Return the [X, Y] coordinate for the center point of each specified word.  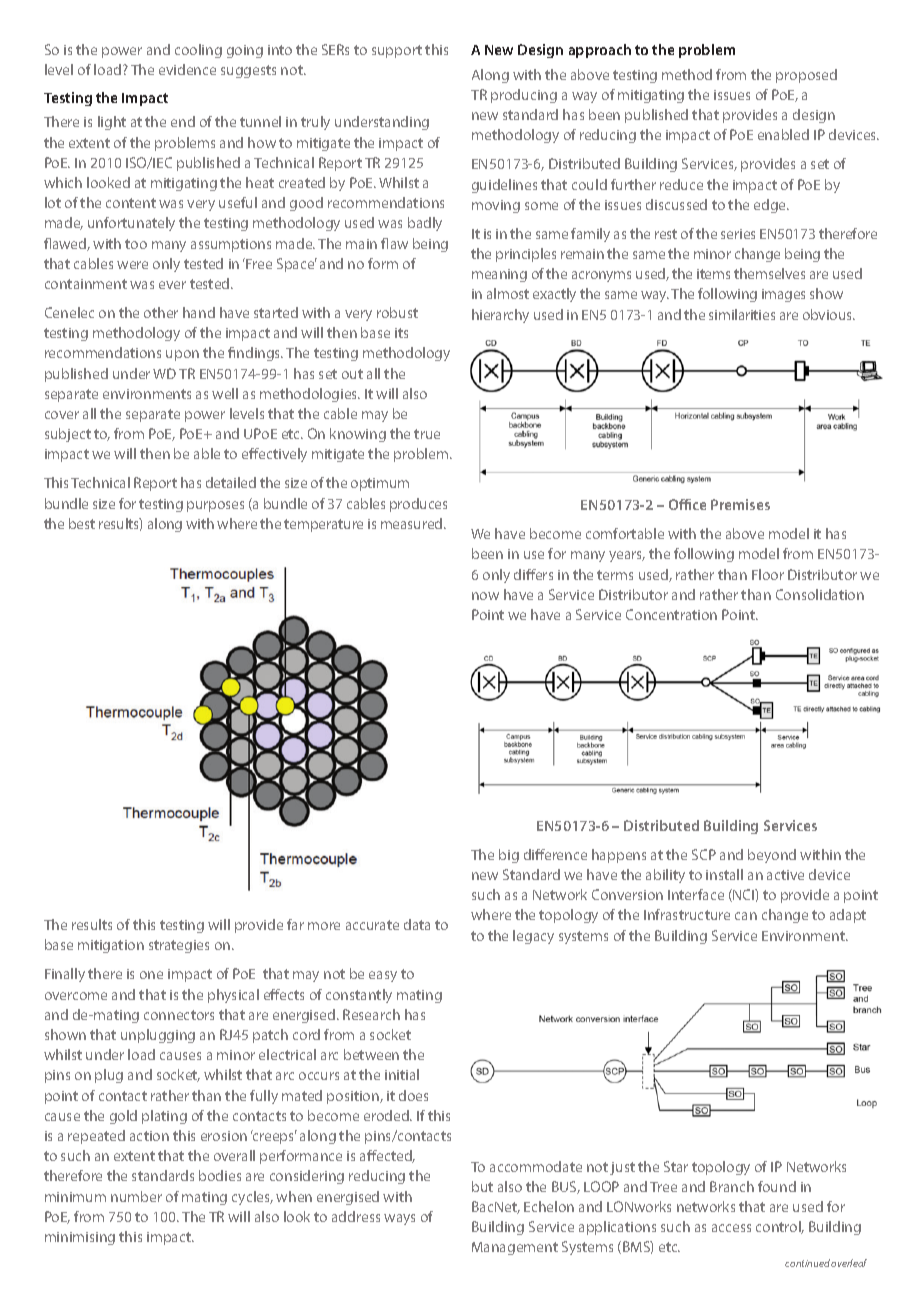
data [417, 924]
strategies [179, 946]
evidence [187, 69]
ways [399, 1219]
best [82, 523]
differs [533, 574]
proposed [806, 76]
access [731, 1228]
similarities [742, 314]
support [397, 51]
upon [182, 355]
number [136, 1196]
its [401, 333]
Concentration [671, 614]
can [746, 916]
